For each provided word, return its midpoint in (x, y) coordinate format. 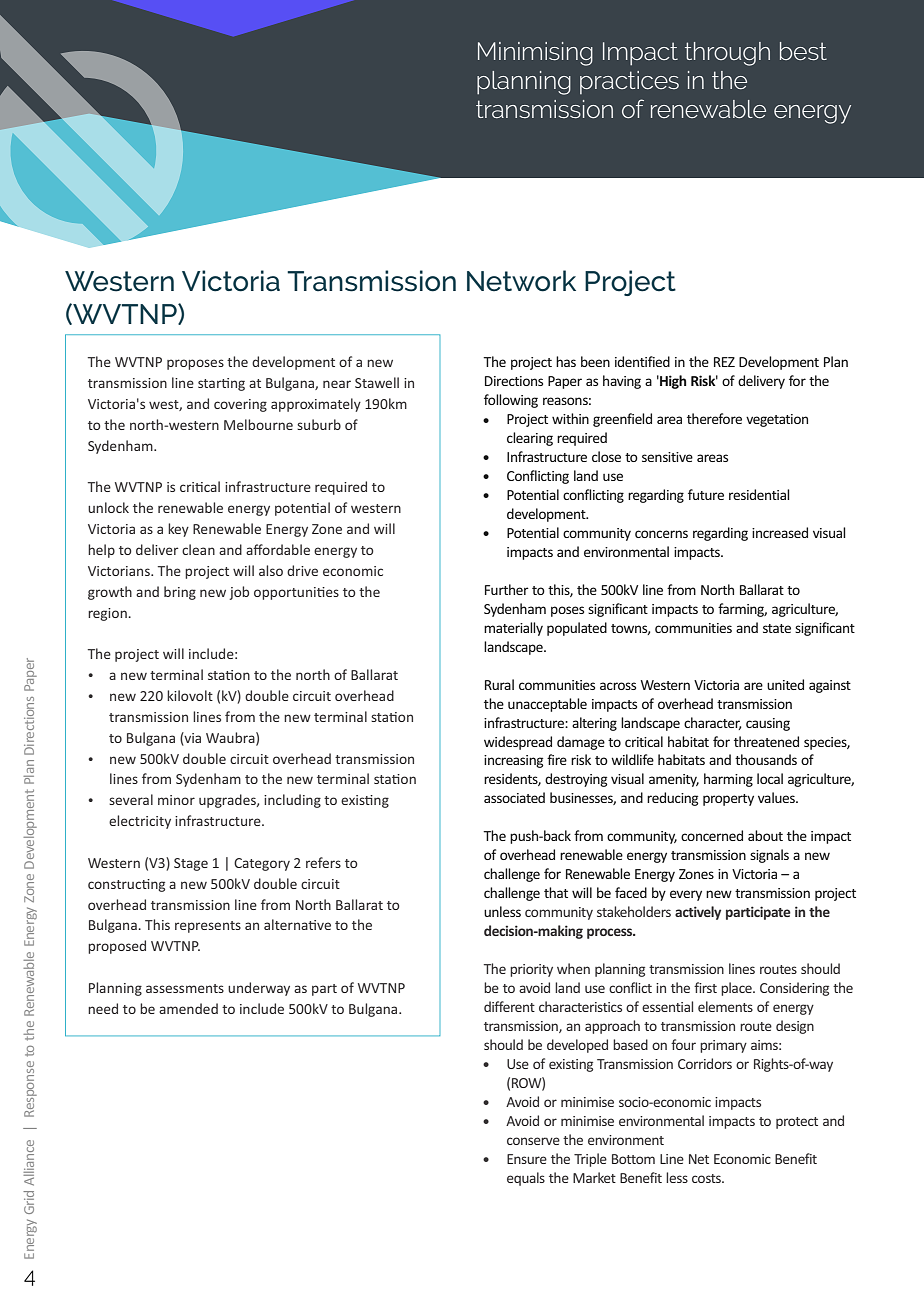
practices (629, 82)
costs (708, 1178)
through (727, 54)
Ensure (527, 1159)
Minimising (535, 54)
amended (188, 1008)
